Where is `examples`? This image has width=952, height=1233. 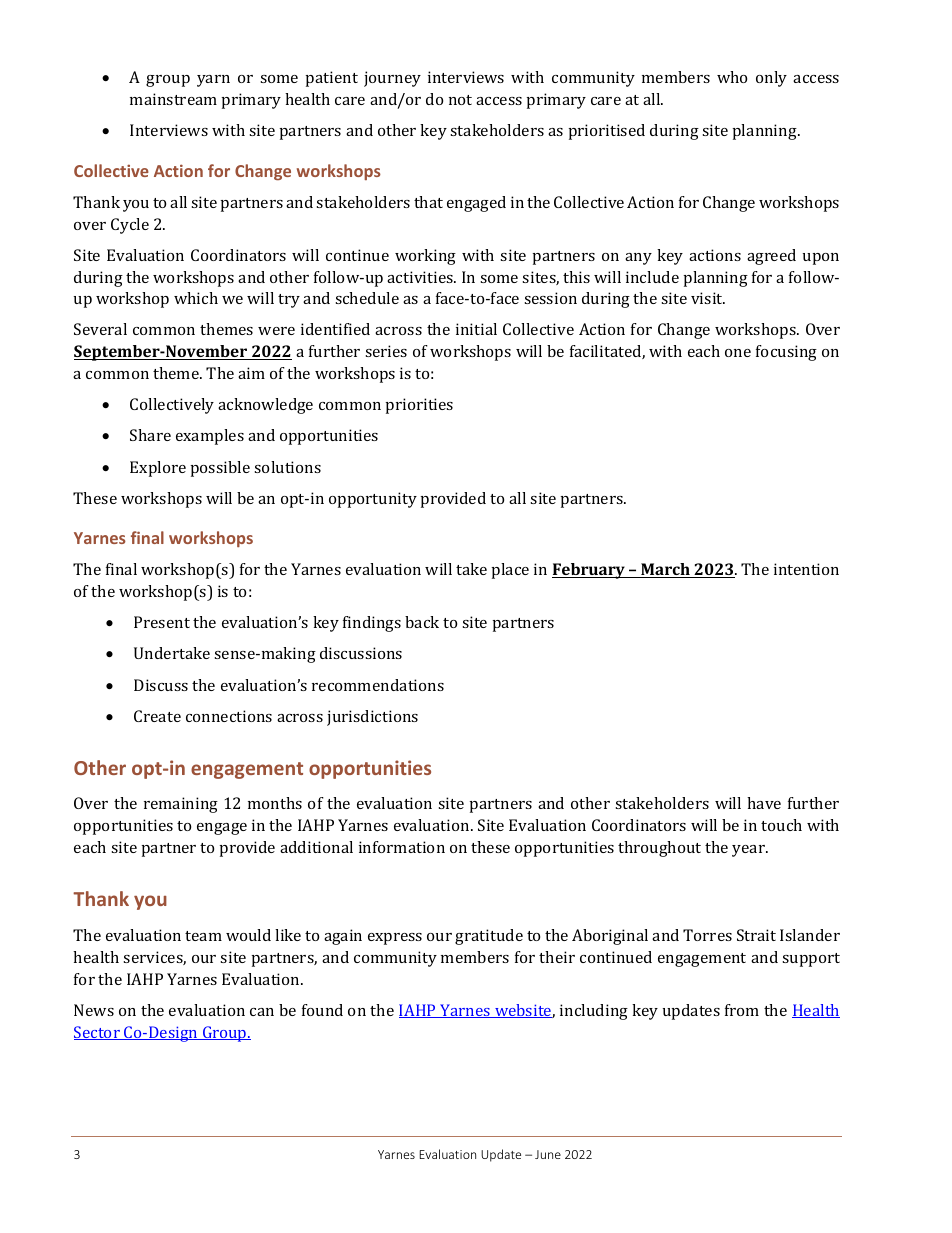 examples is located at coordinates (210, 437).
